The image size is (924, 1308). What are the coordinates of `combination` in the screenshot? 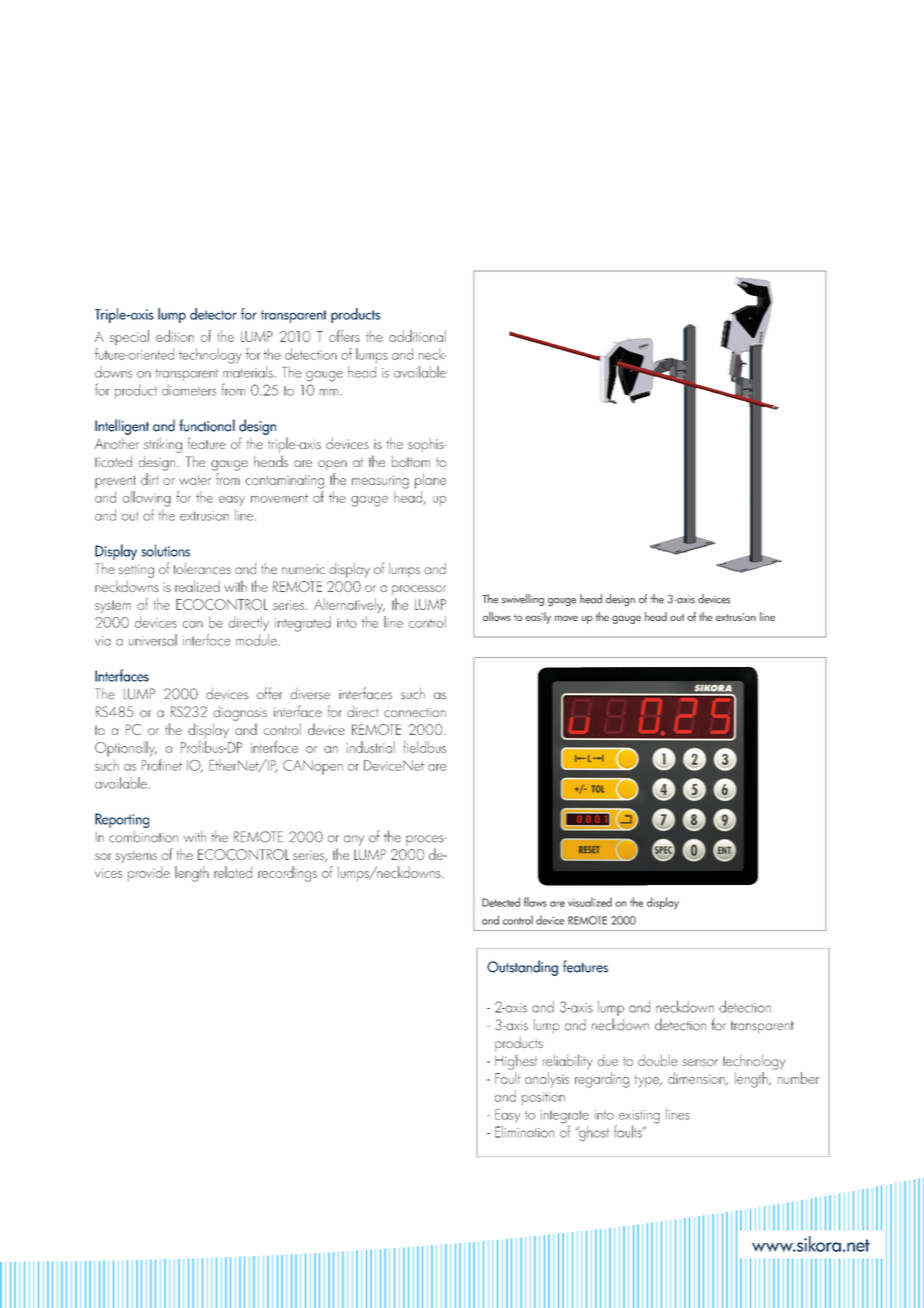 It's located at (143, 837).
